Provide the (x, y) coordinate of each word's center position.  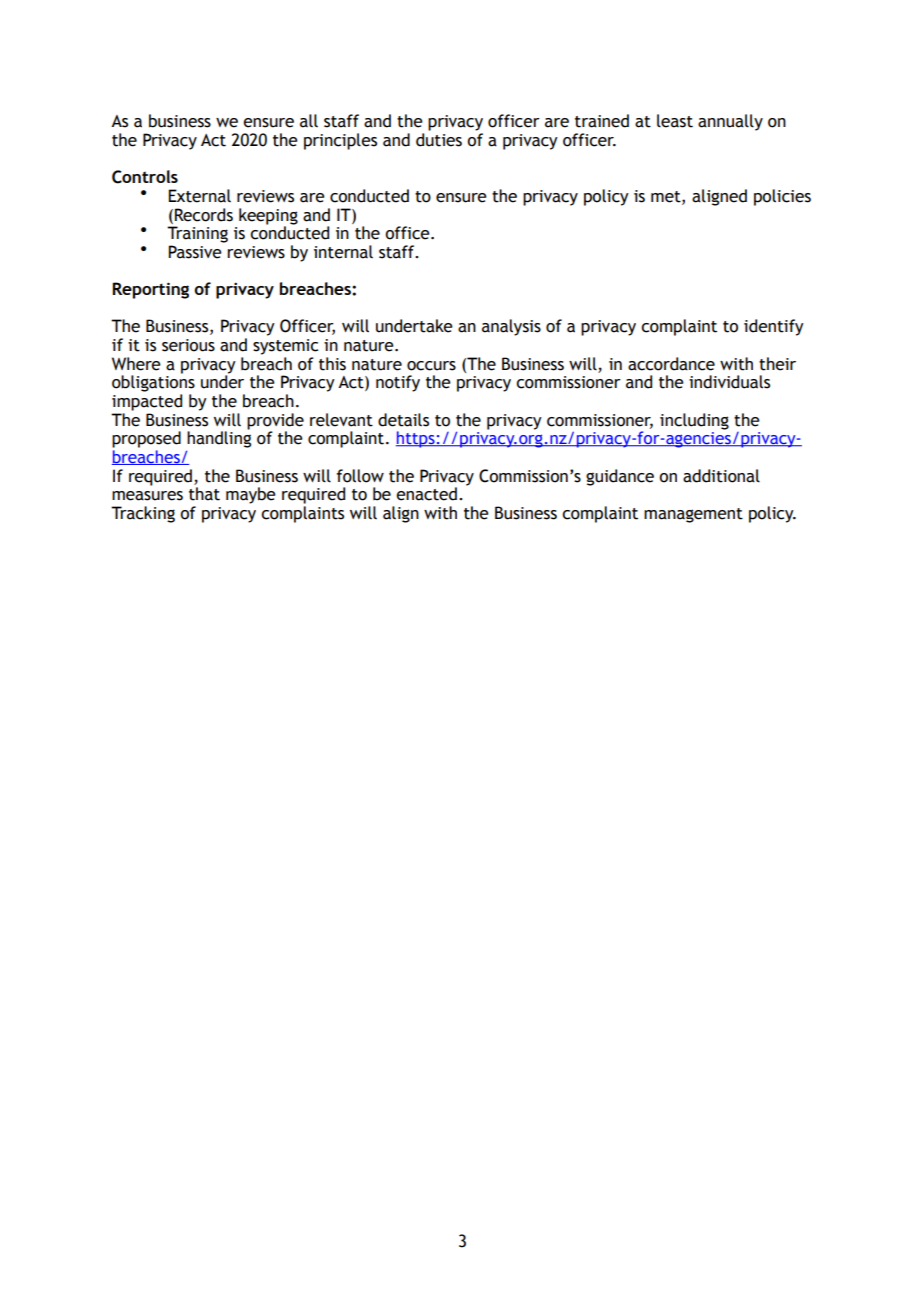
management (693, 515)
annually (730, 122)
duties (439, 140)
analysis (511, 327)
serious (188, 345)
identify (774, 327)
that (204, 494)
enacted (426, 494)
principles (340, 141)
